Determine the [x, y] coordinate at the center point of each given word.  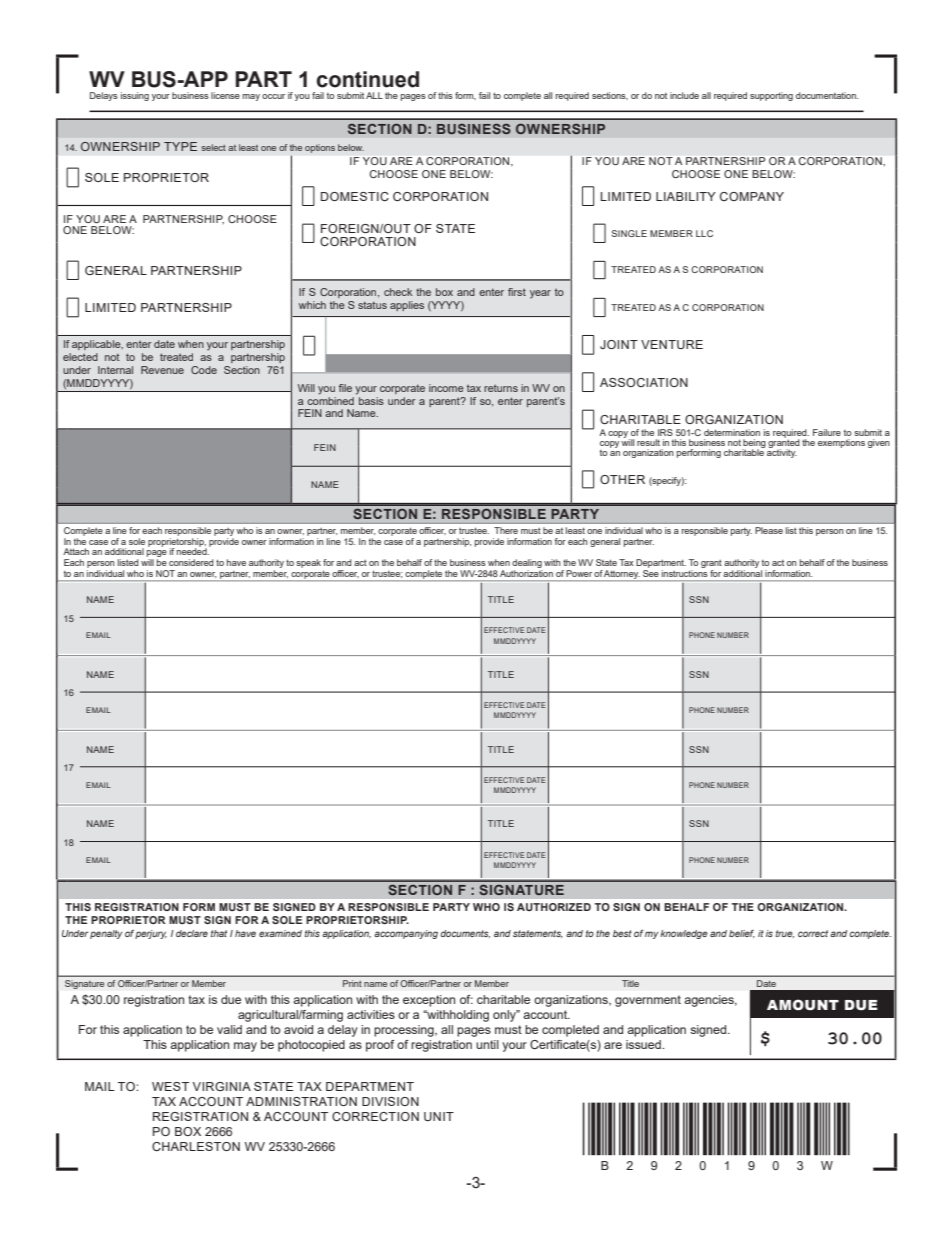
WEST [170, 1086]
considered [191, 562]
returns [501, 388]
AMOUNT [803, 1005]
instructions [684, 573]
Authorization [526, 573]
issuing [135, 96]
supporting [771, 96]
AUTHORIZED [554, 907]
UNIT [439, 1116]
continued [368, 79]
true [785, 934]
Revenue [162, 370]
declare [192, 933]
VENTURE [672, 344]
